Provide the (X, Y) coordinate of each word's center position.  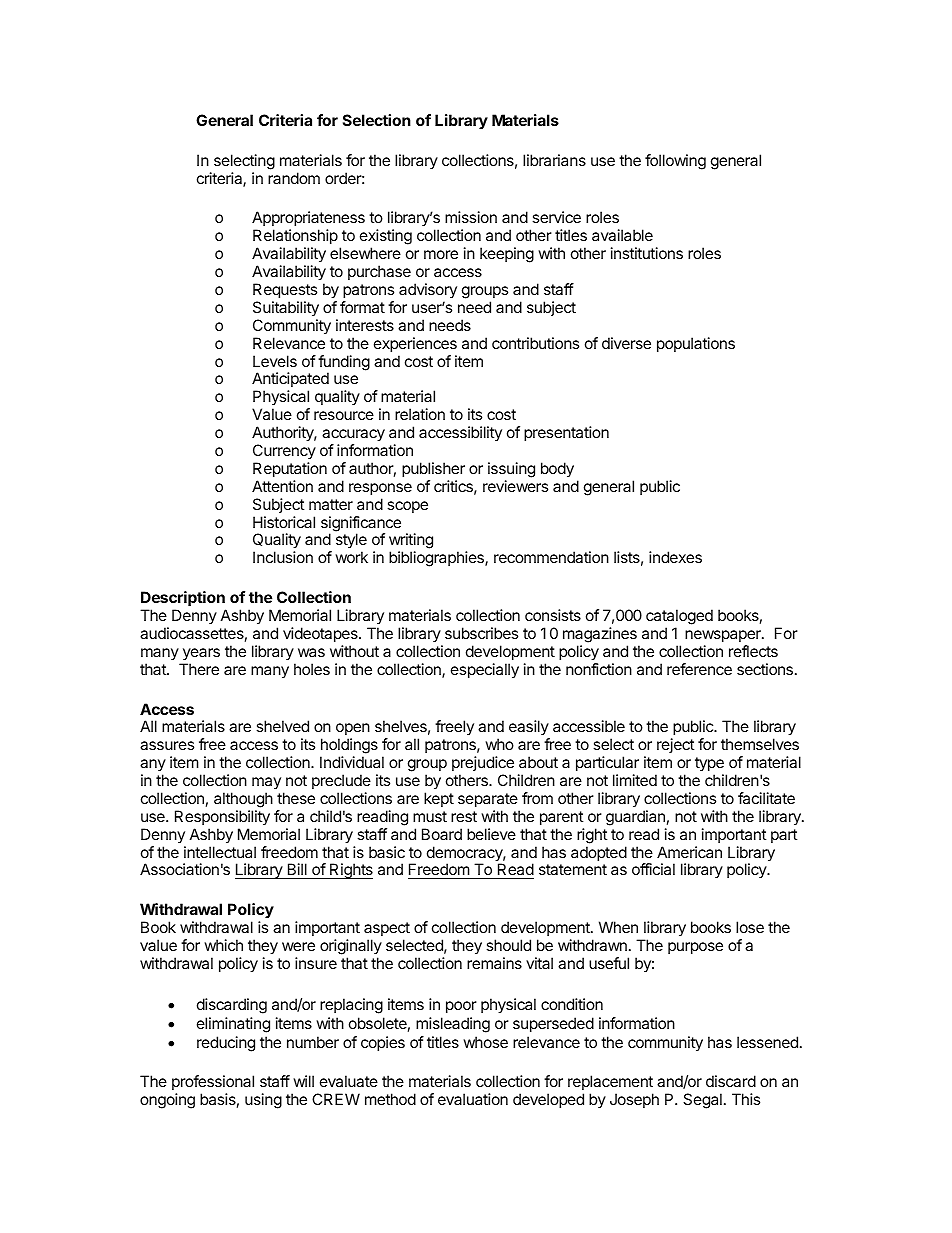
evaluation (473, 1099)
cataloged (679, 617)
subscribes (481, 633)
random (294, 178)
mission (471, 217)
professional (213, 1082)
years (201, 654)
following (675, 162)
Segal (702, 1101)
